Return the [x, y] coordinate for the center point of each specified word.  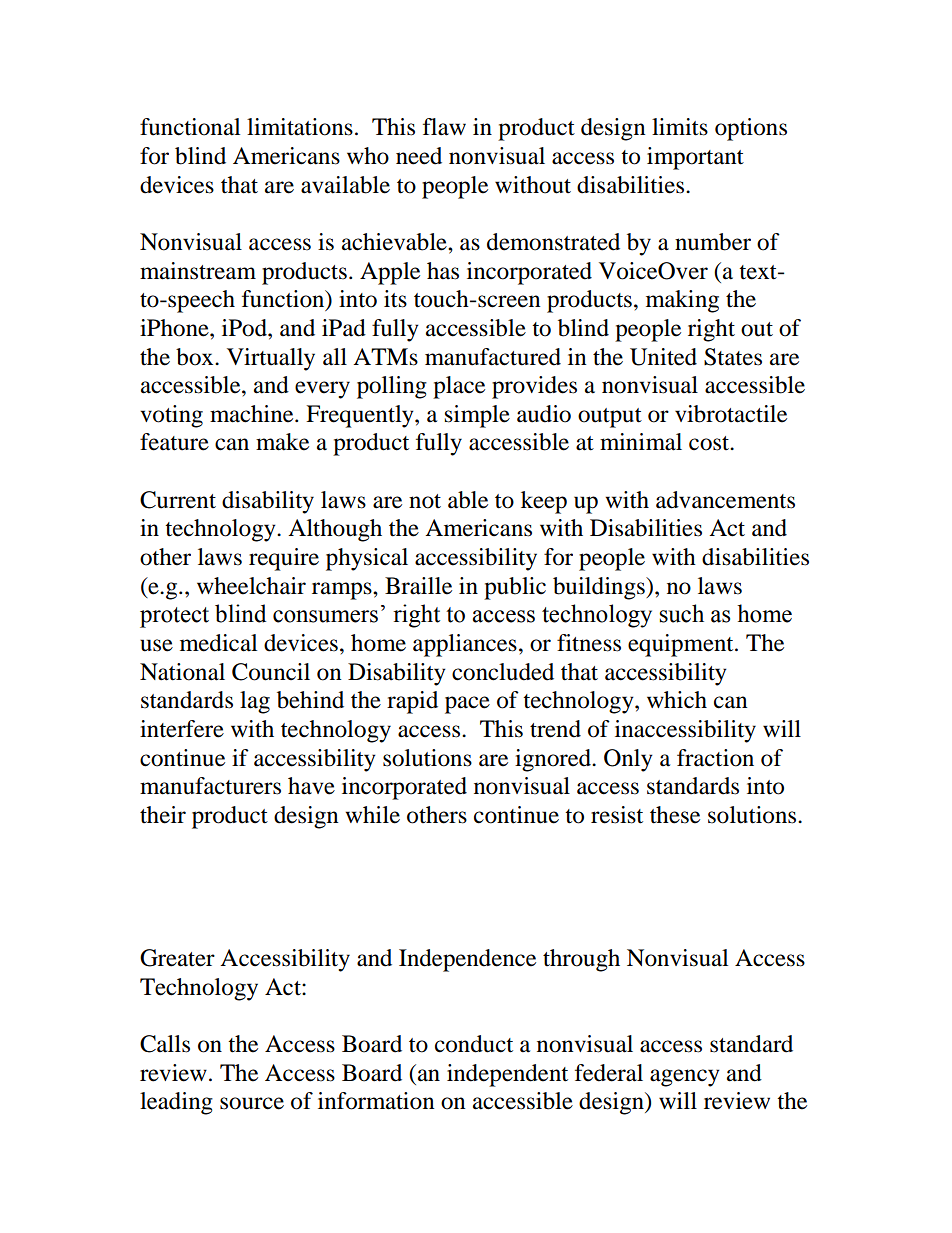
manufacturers [210, 786]
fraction [715, 758]
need [419, 156]
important [695, 158]
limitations [300, 127]
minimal [641, 442]
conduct [474, 1044]
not [425, 501]
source [252, 1103]
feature [174, 442]
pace [467, 705]
